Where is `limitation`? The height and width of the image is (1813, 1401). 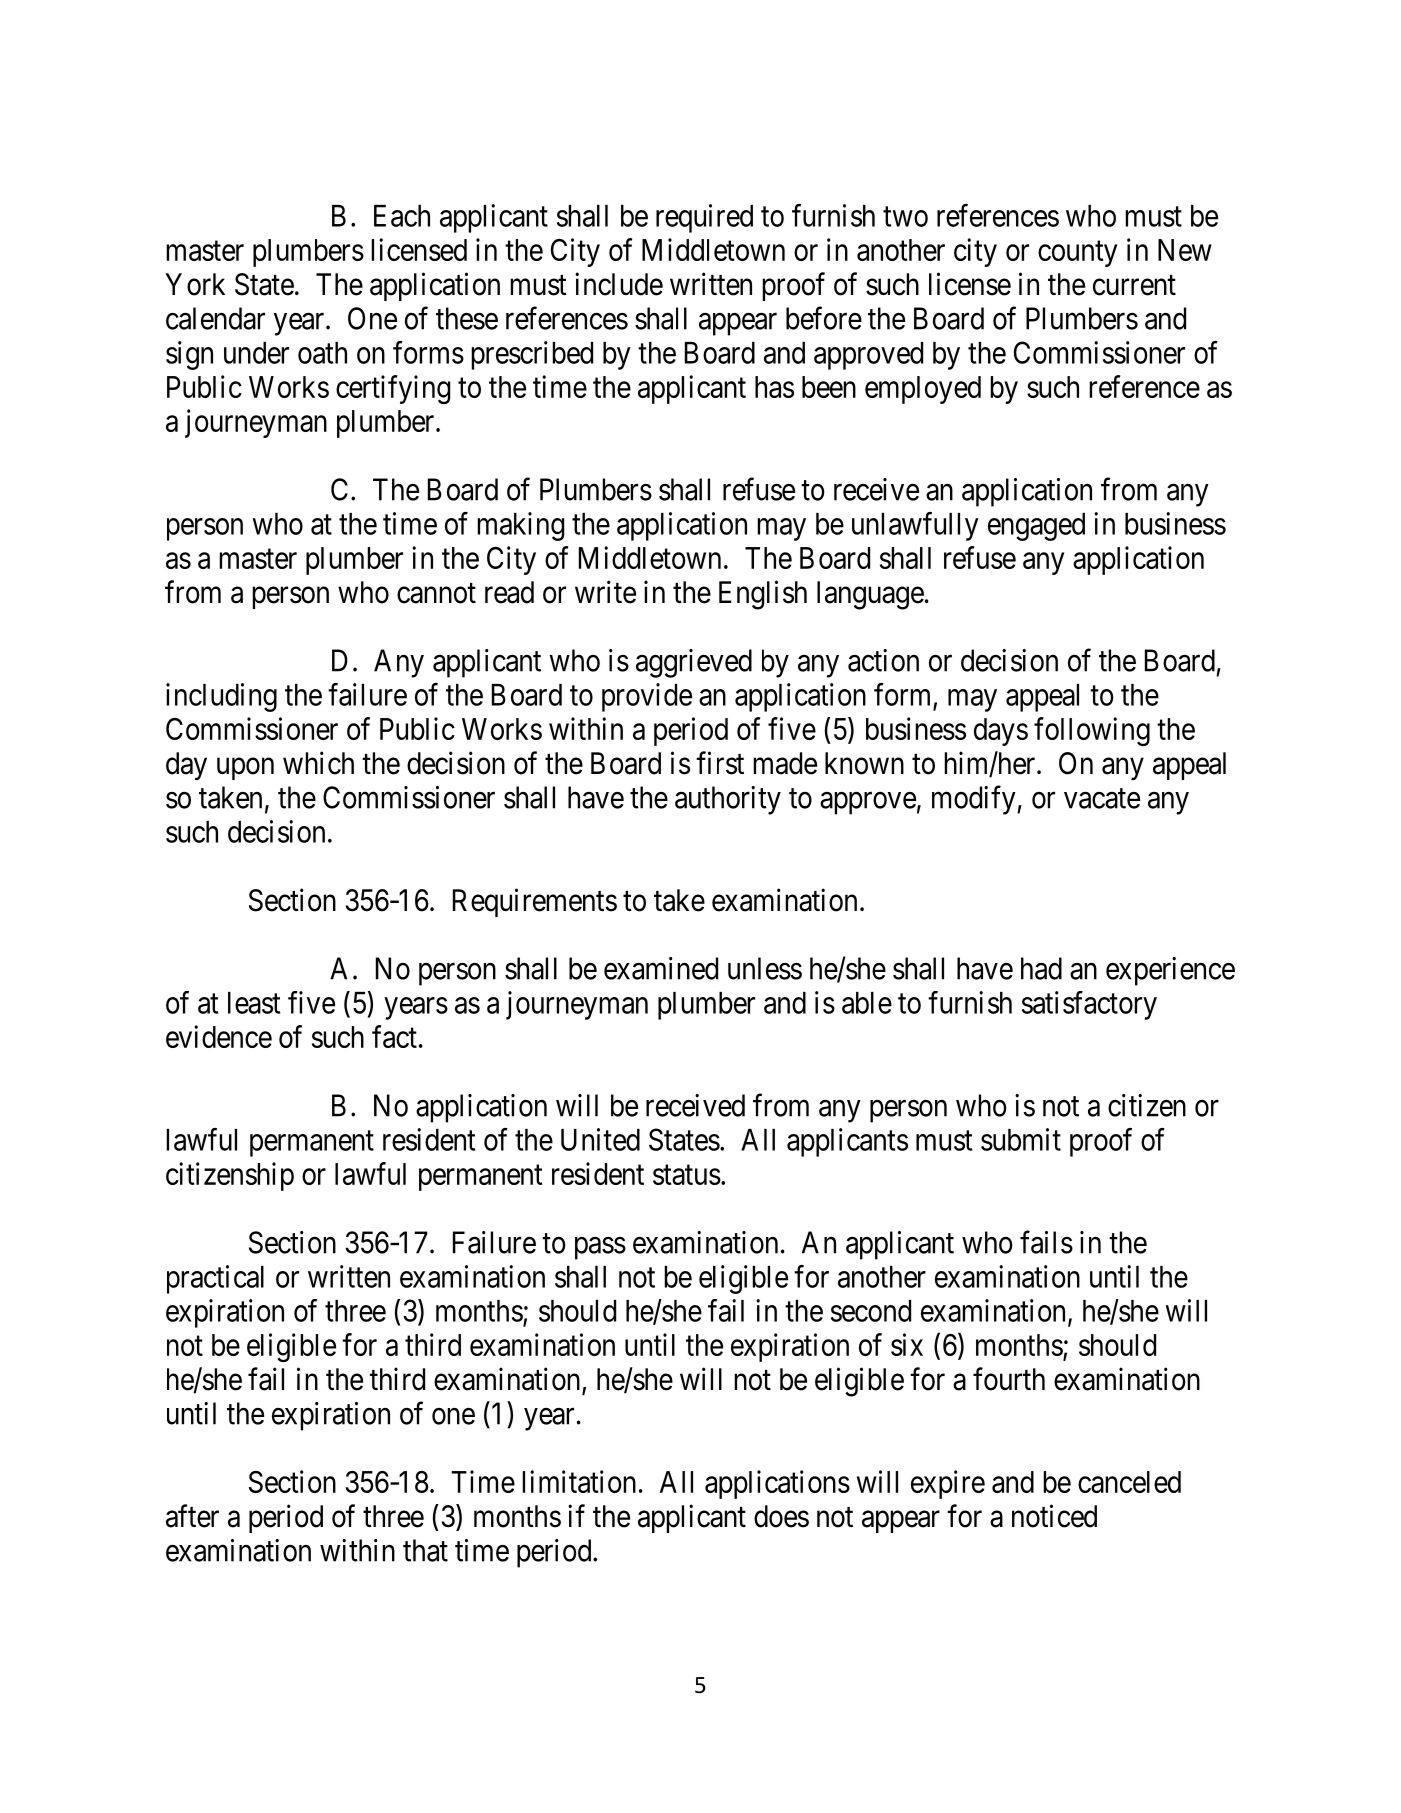
limitation is located at coordinates (579, 1481).
